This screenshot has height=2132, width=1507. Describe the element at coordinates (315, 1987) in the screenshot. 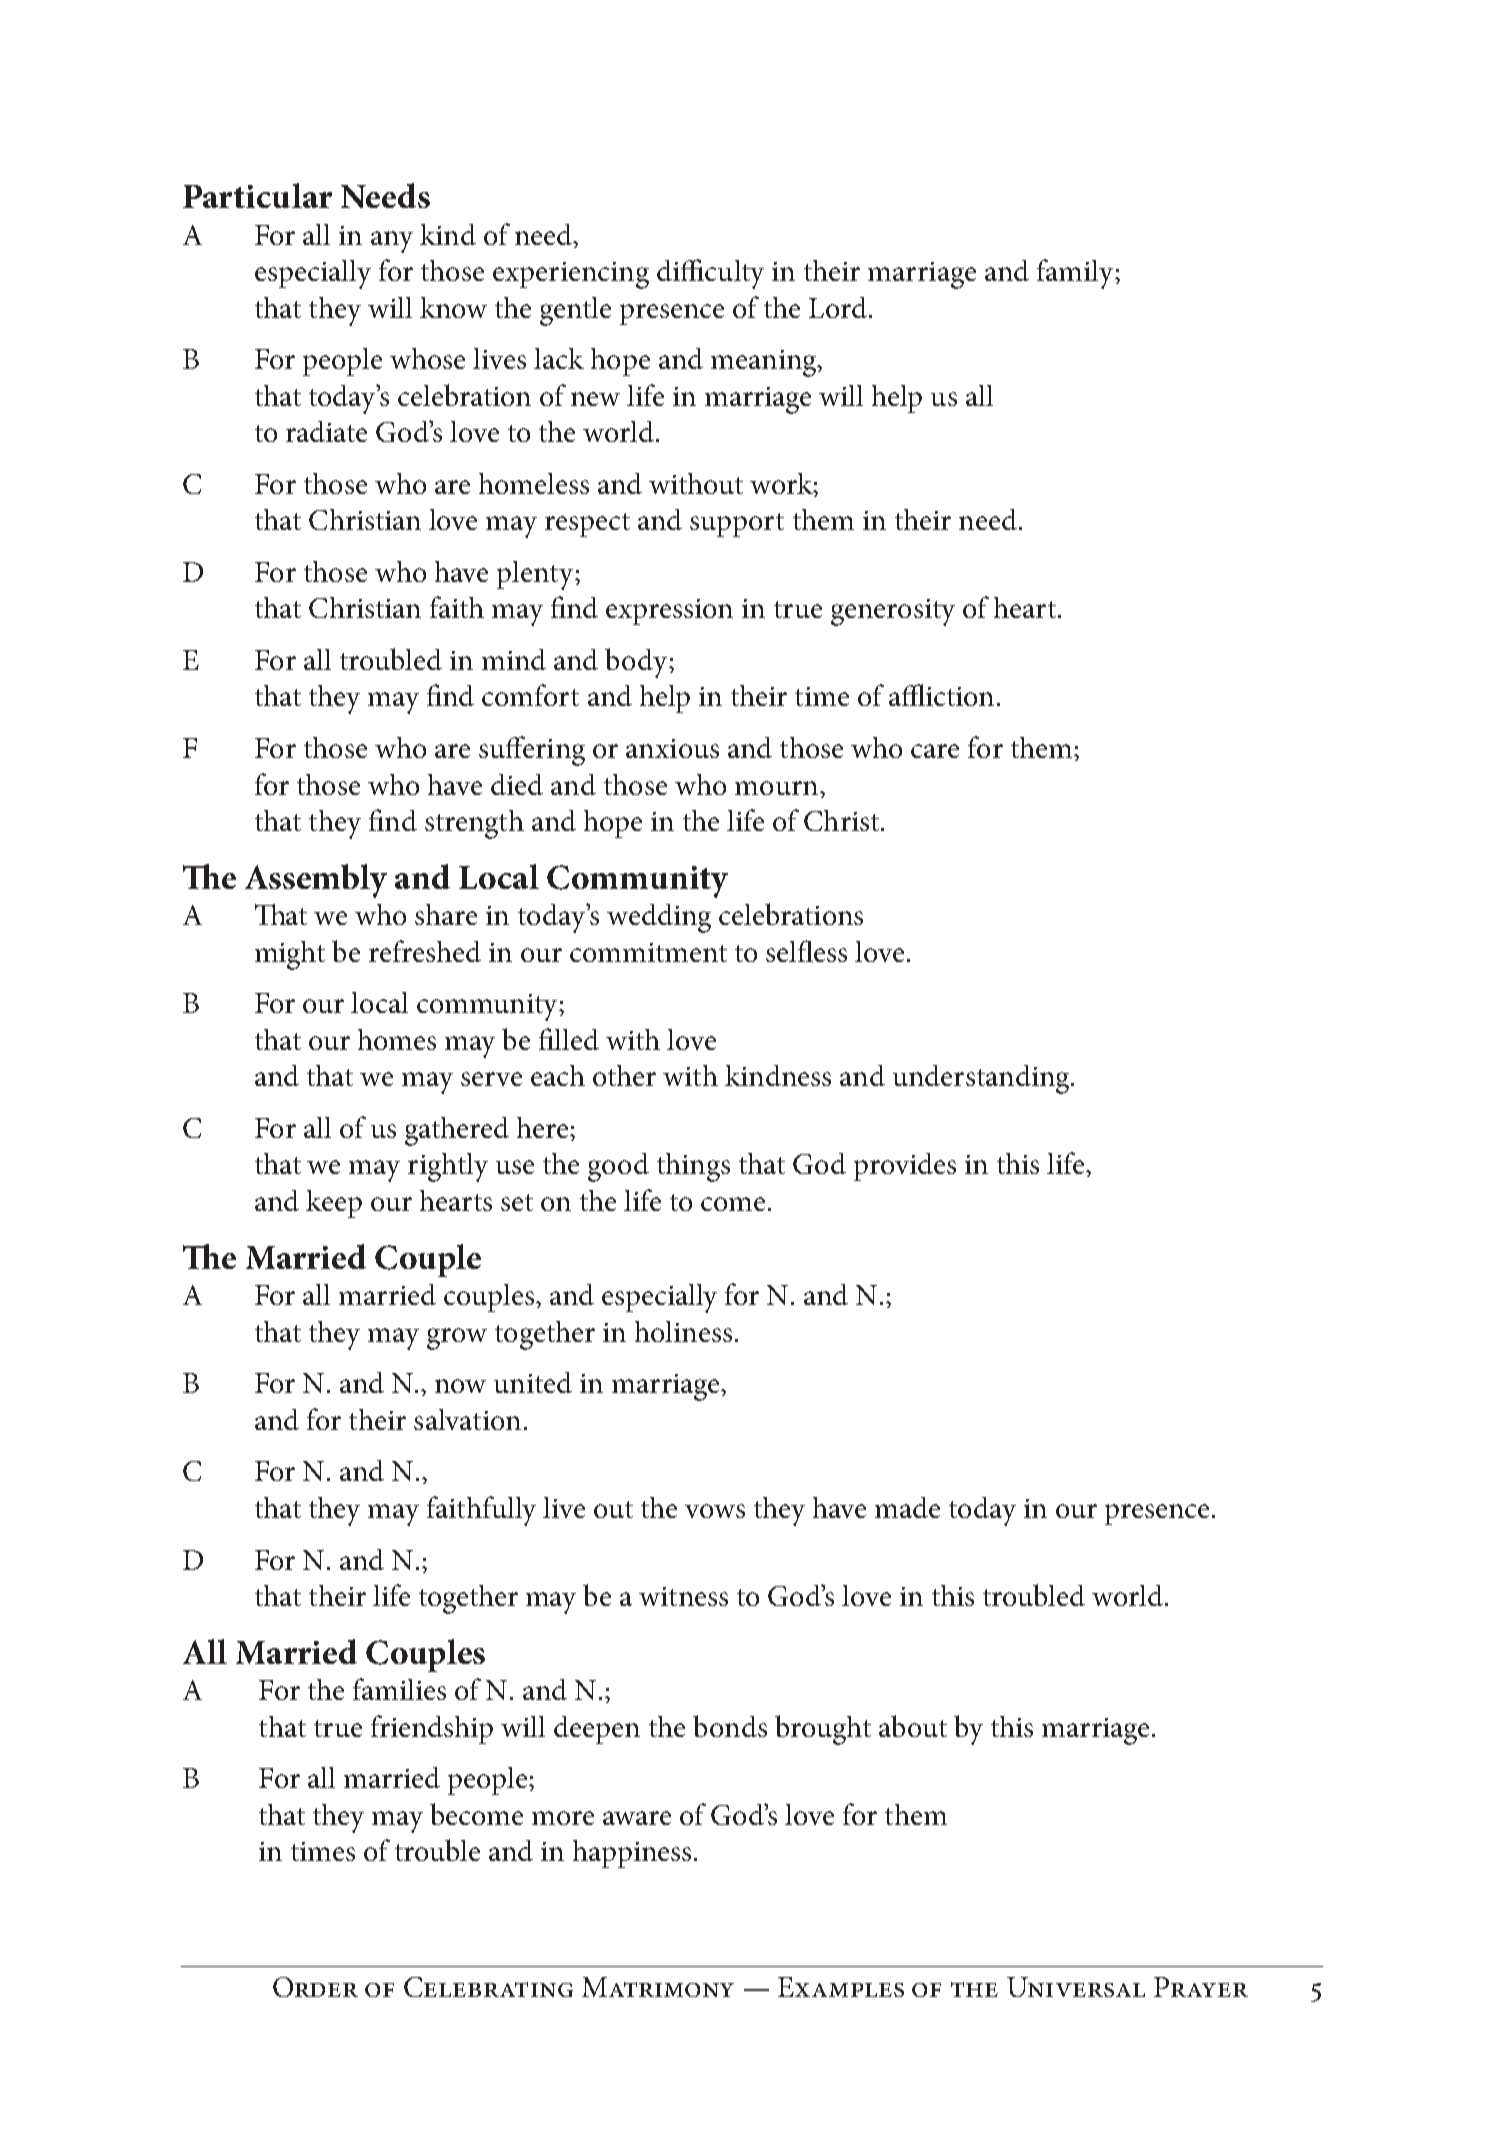

I see `Order` at that location.
